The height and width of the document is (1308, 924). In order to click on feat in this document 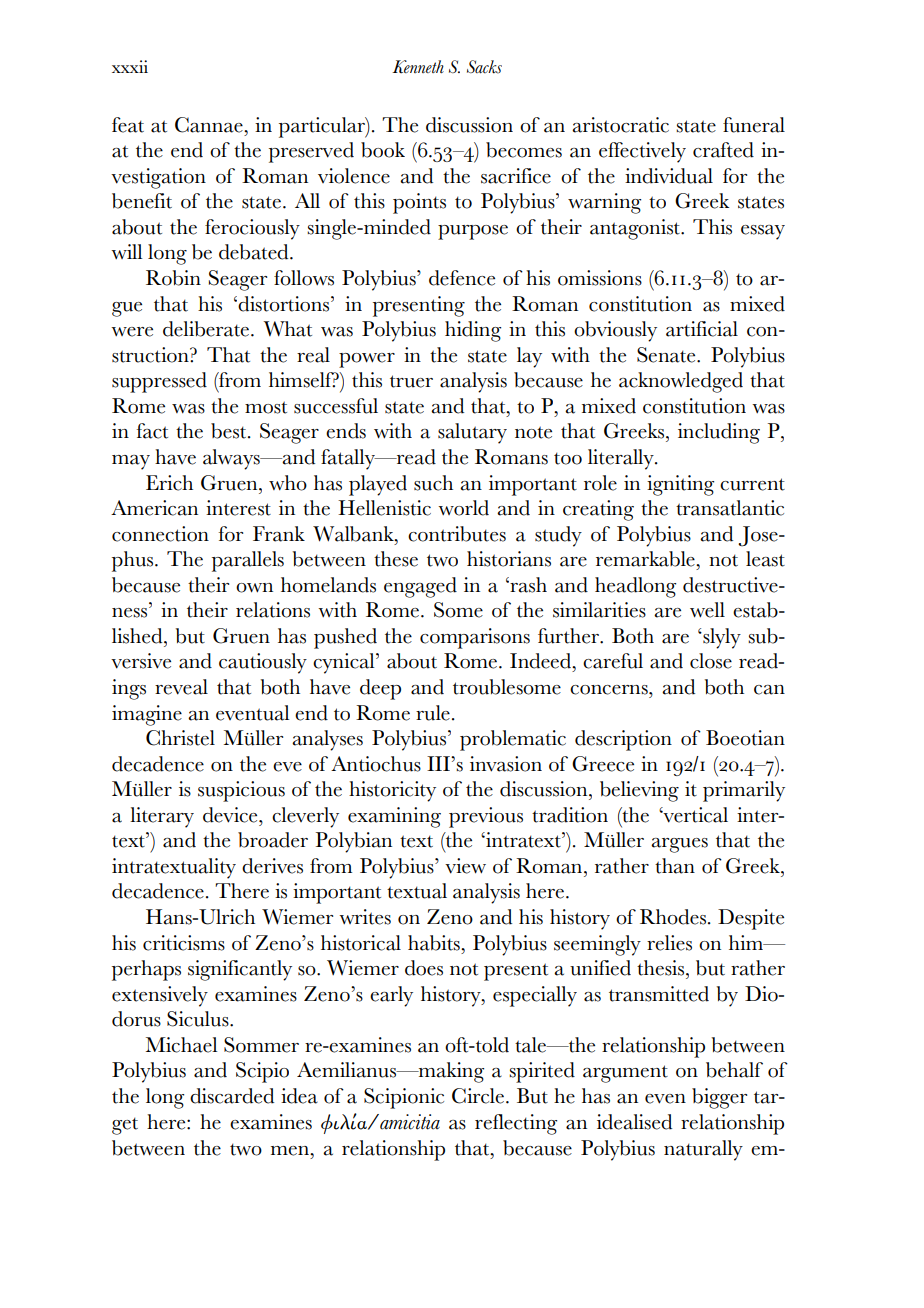, I will do `click(128, 125)`.
